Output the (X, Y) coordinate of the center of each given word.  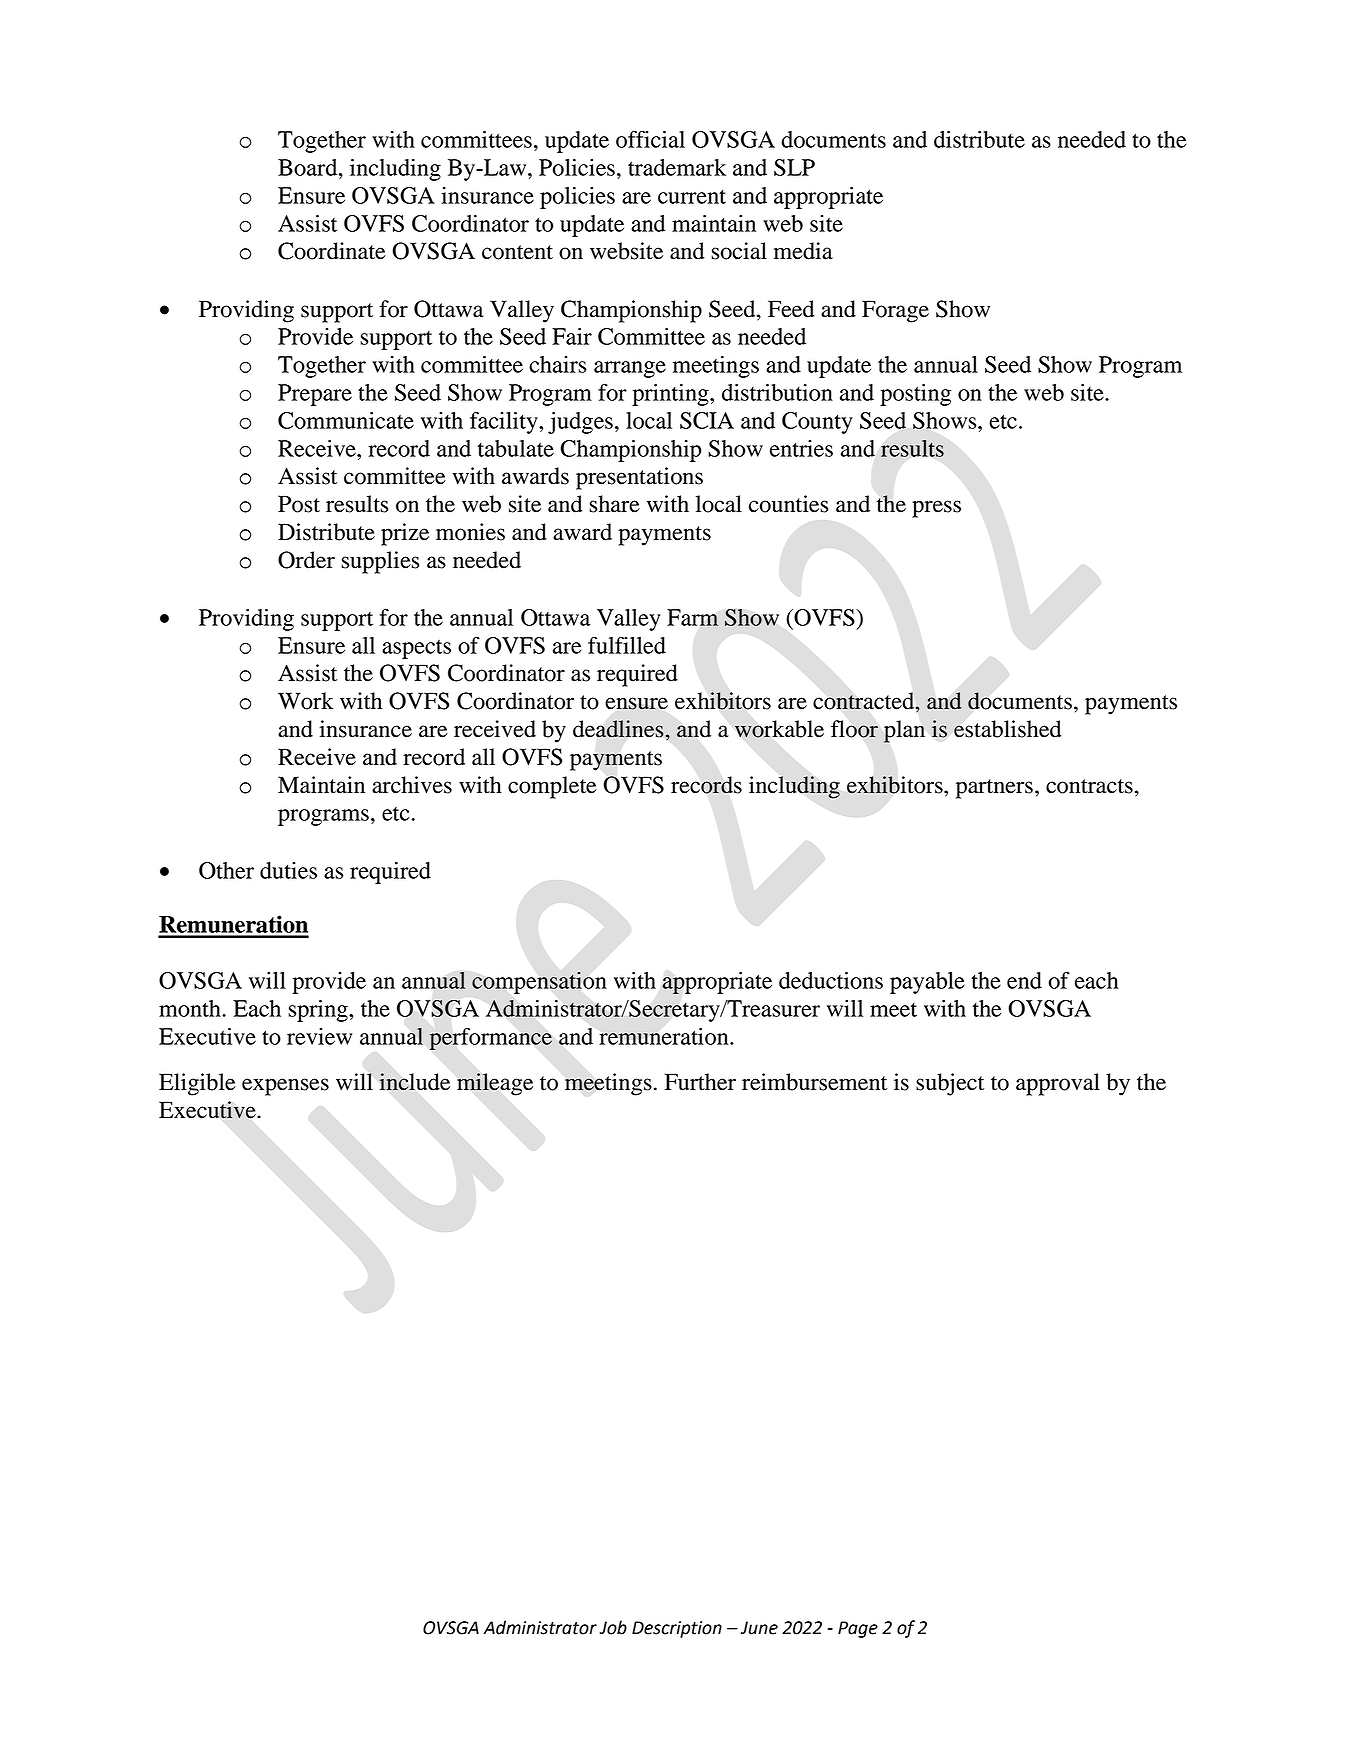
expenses (285, 1087)
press (936, 509)
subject (950, 1084)
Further (700, 1082)
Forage (895, 311)
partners (994, 789)
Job (613, 1627)
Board (309, 167)
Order (306, 560)
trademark (677, 167)
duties (288, 870)
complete (552, 787)
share (614, 504)
